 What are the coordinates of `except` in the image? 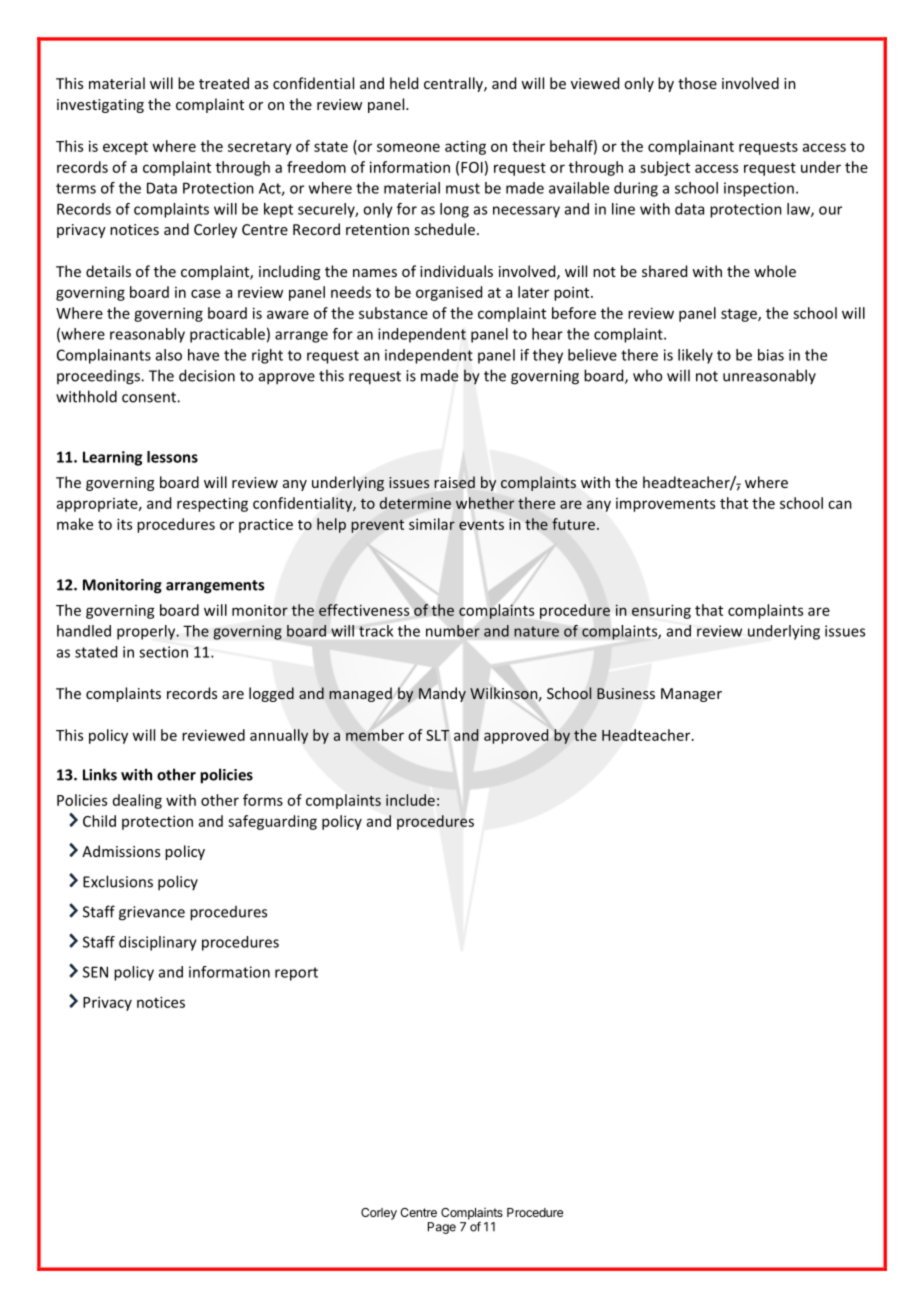 It's located at (125, 148).
